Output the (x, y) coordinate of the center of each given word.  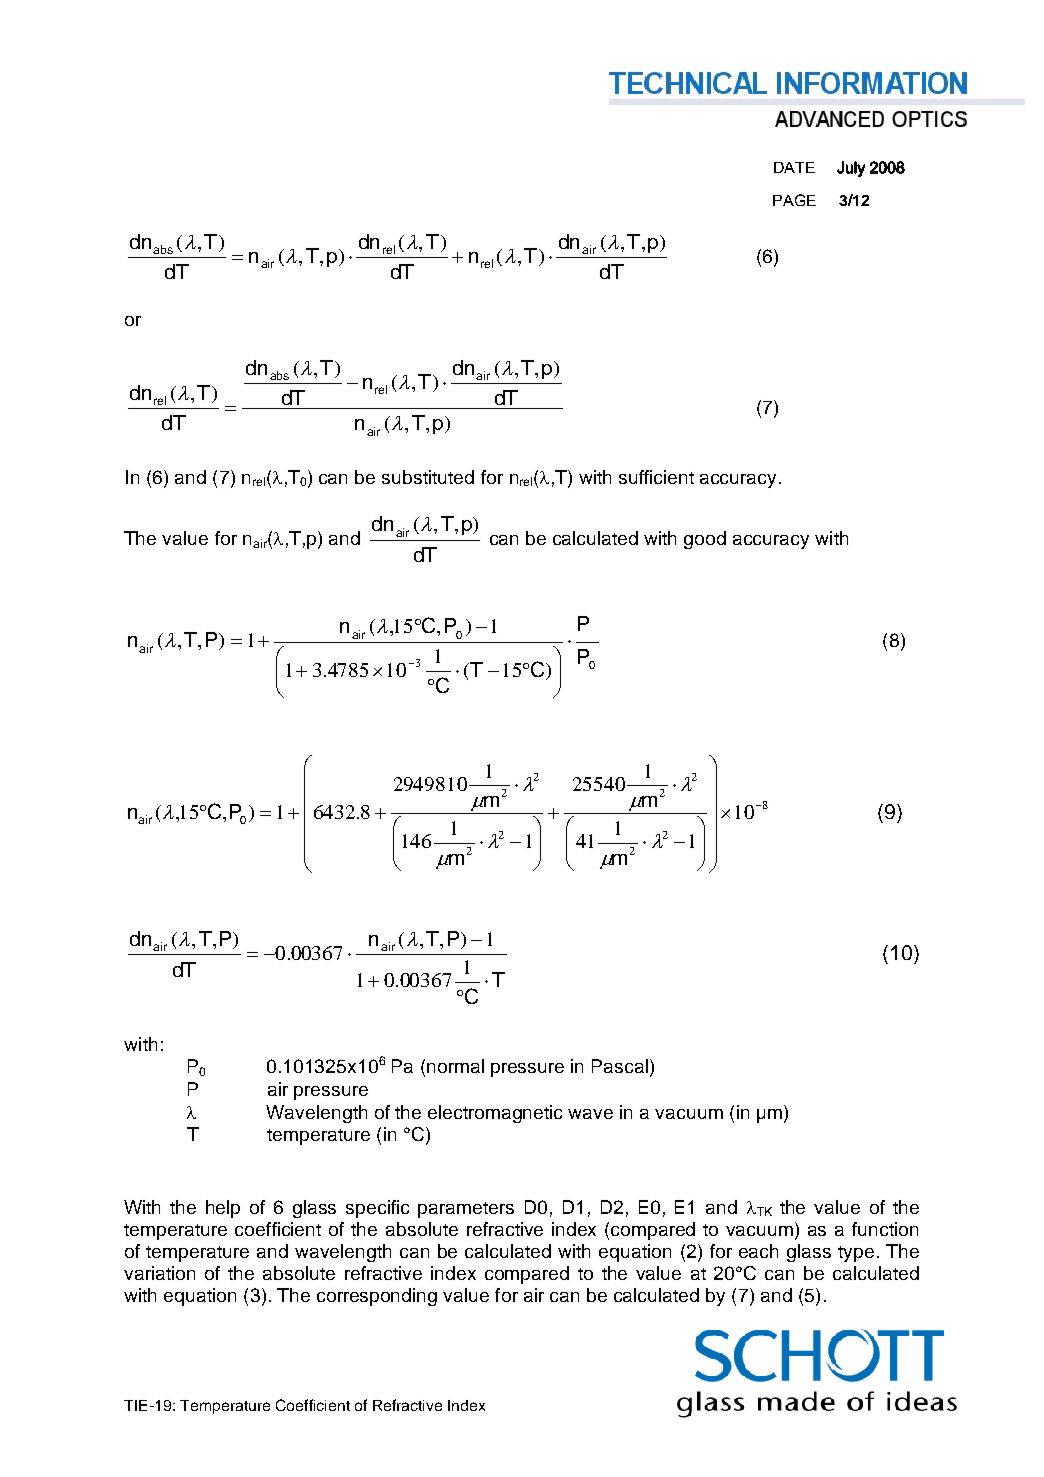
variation (159, 1273)
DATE (794, 167)
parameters (466, 1210)
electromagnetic (495, 1114)
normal (455, 1066)
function (885, 1229)
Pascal (621, 1067)
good (705, 540)
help (223, 1209)
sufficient (656, 477)
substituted (428, 477)
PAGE (794, 200)
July (851, 169)
